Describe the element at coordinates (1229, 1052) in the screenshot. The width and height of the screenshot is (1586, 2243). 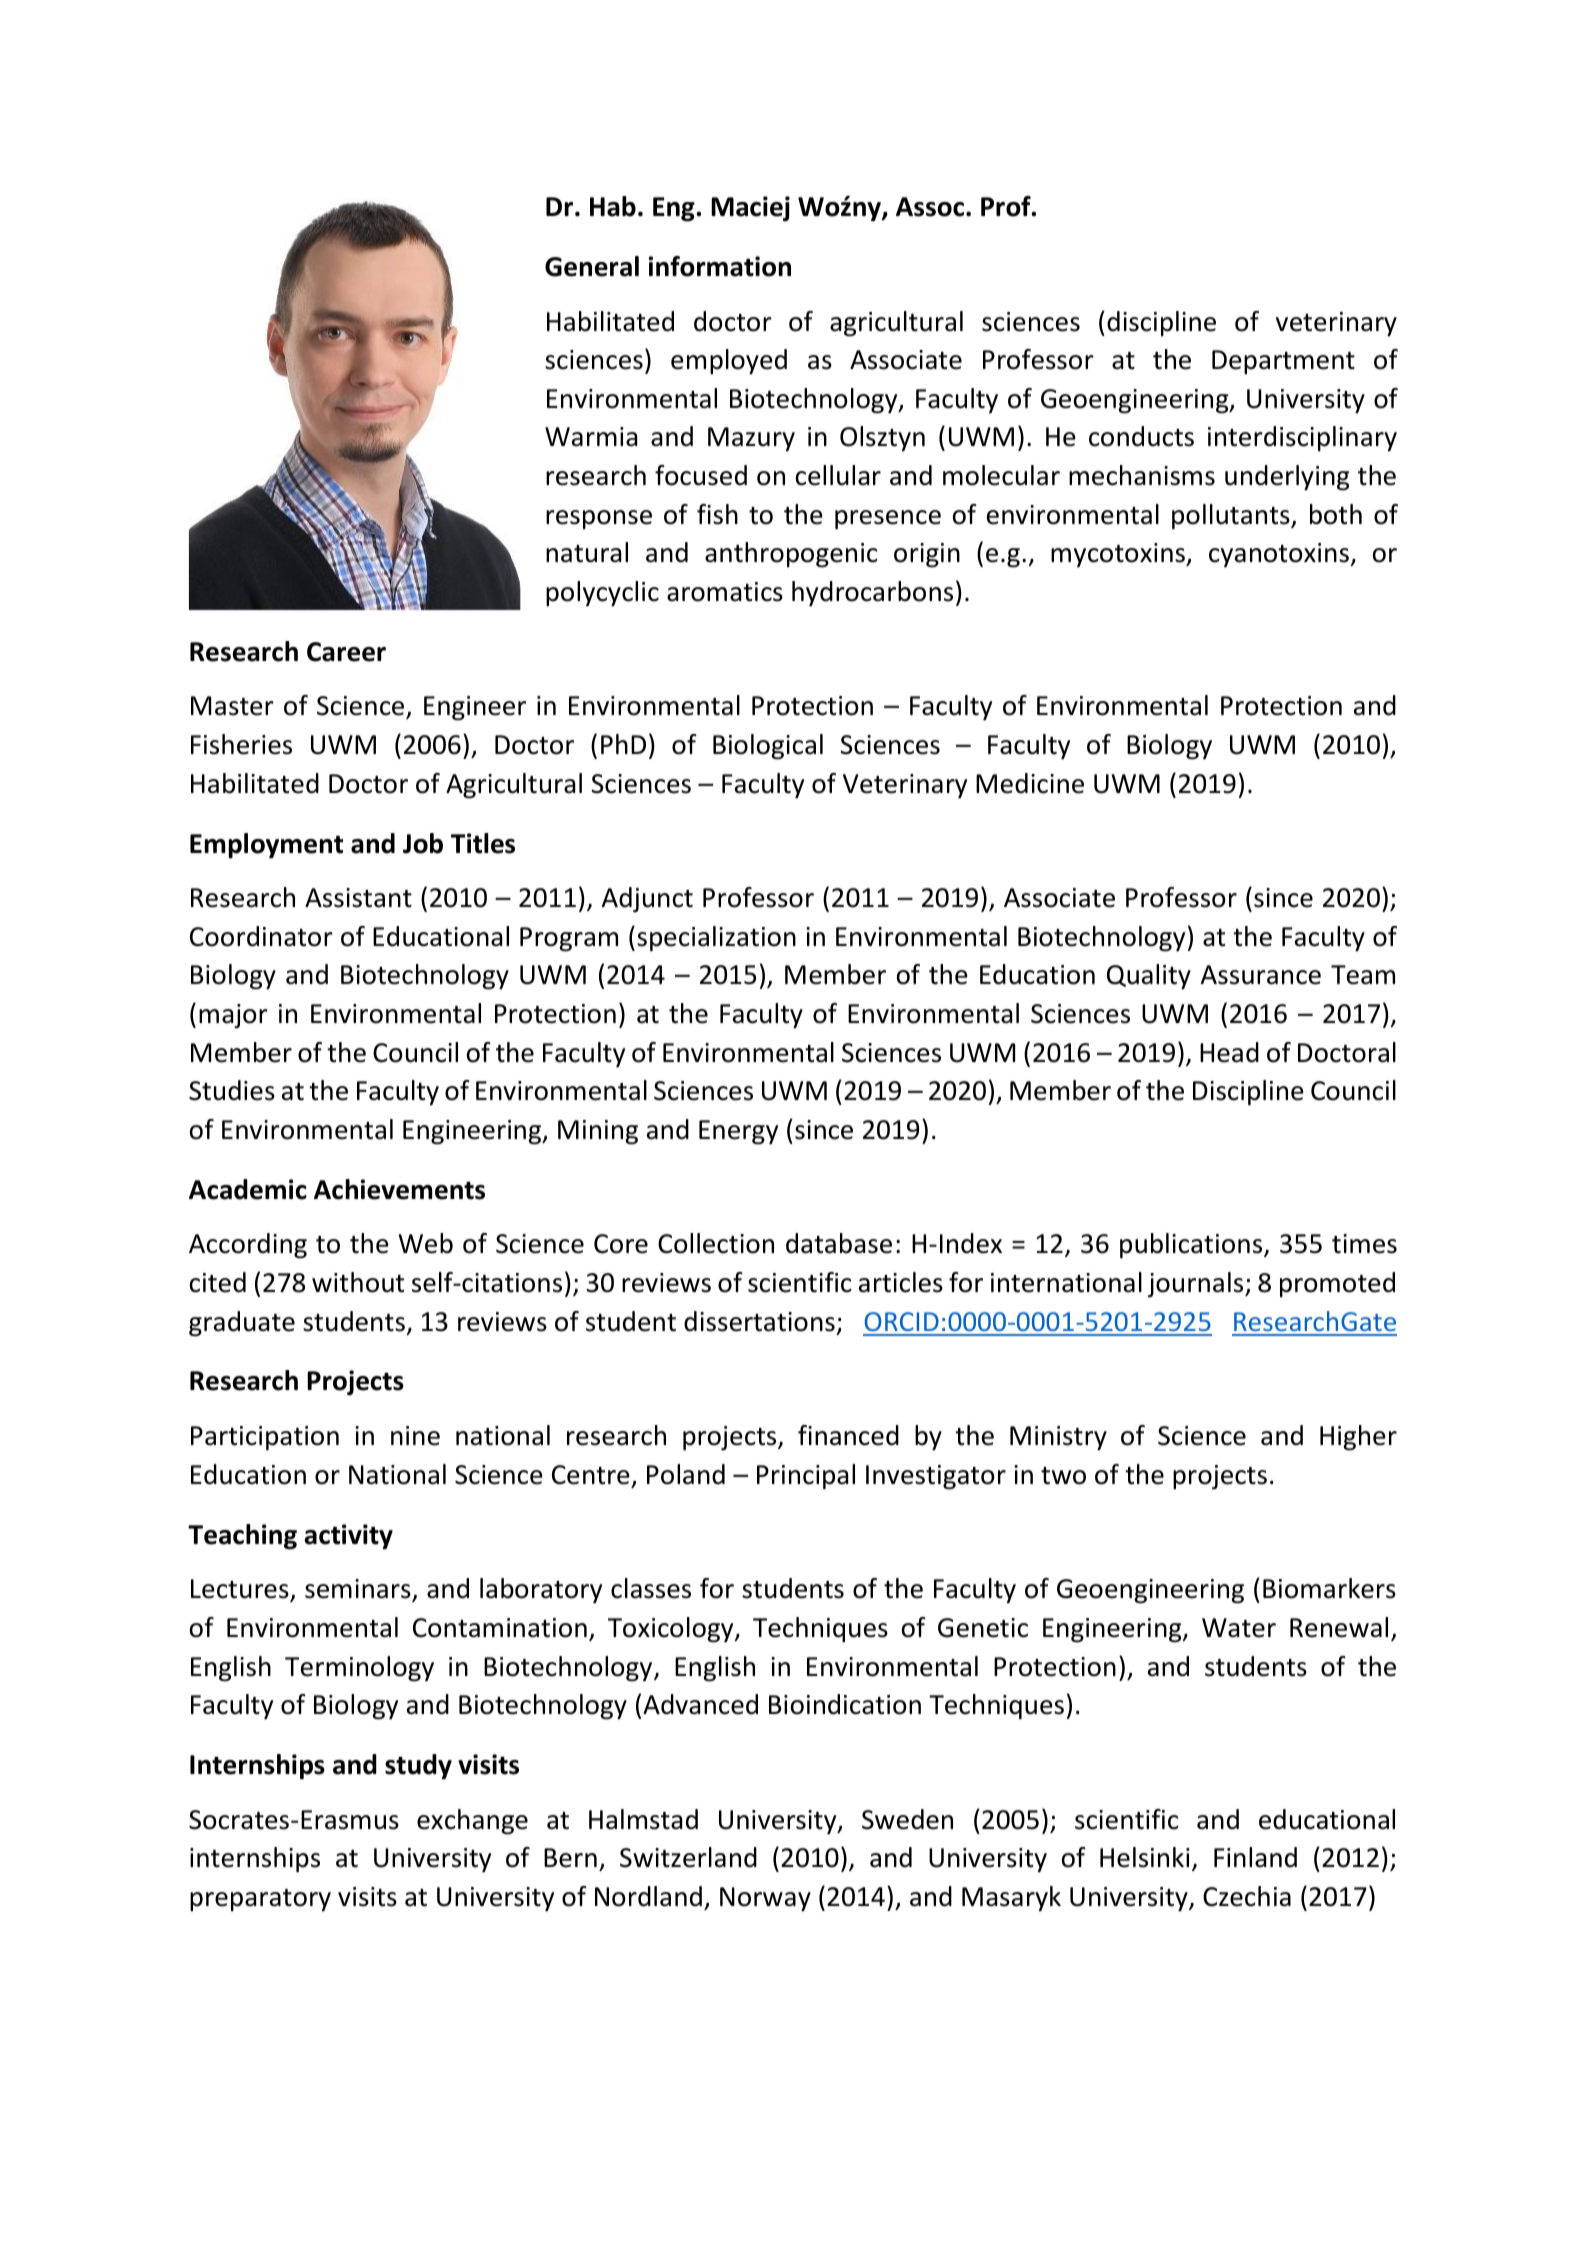
I see `Head` at that location.
